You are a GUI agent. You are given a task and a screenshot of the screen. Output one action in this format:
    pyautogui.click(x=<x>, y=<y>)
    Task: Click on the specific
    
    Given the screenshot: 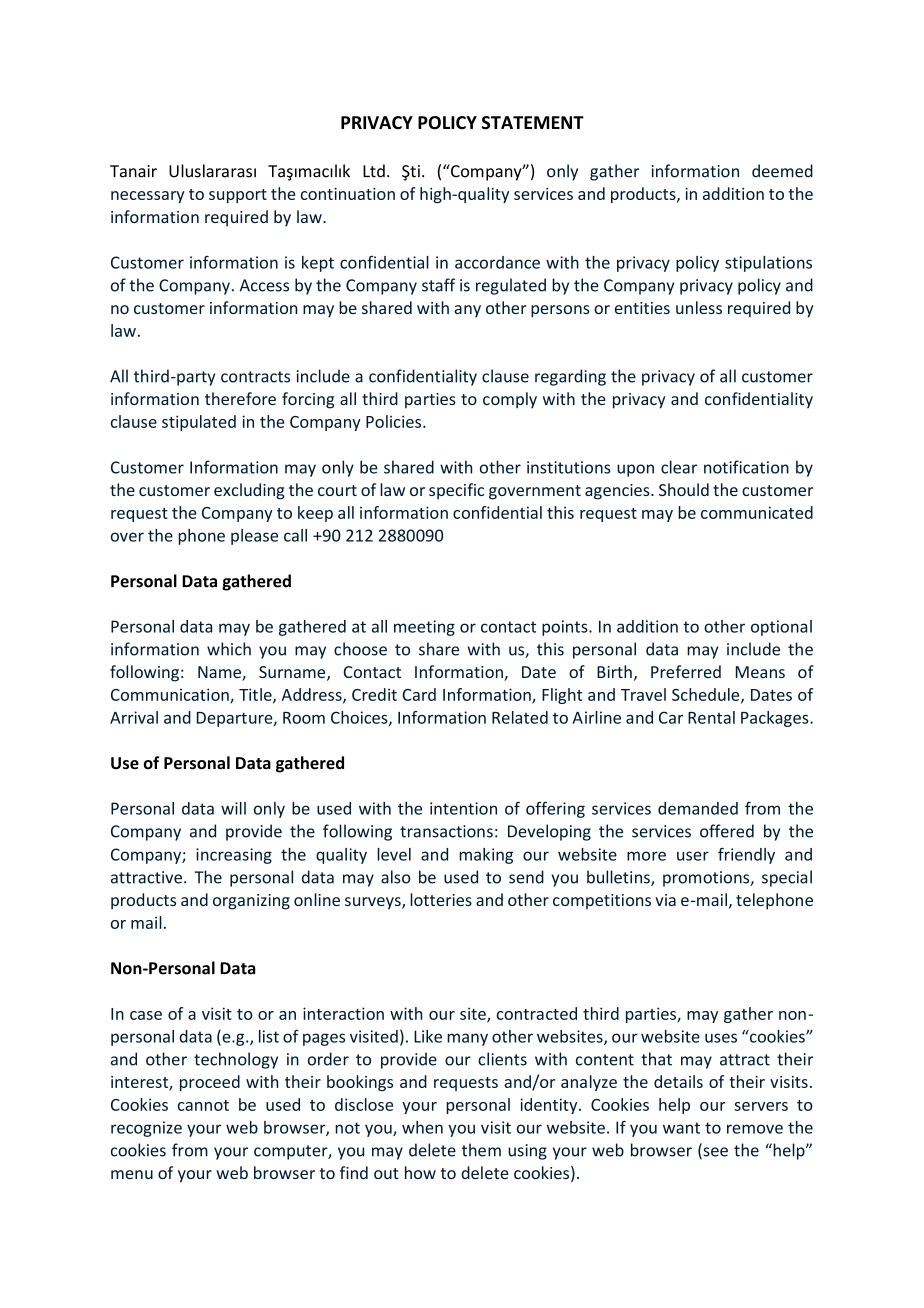 What is the action you would take?
    pyautogui.click(x=456, y=491)
